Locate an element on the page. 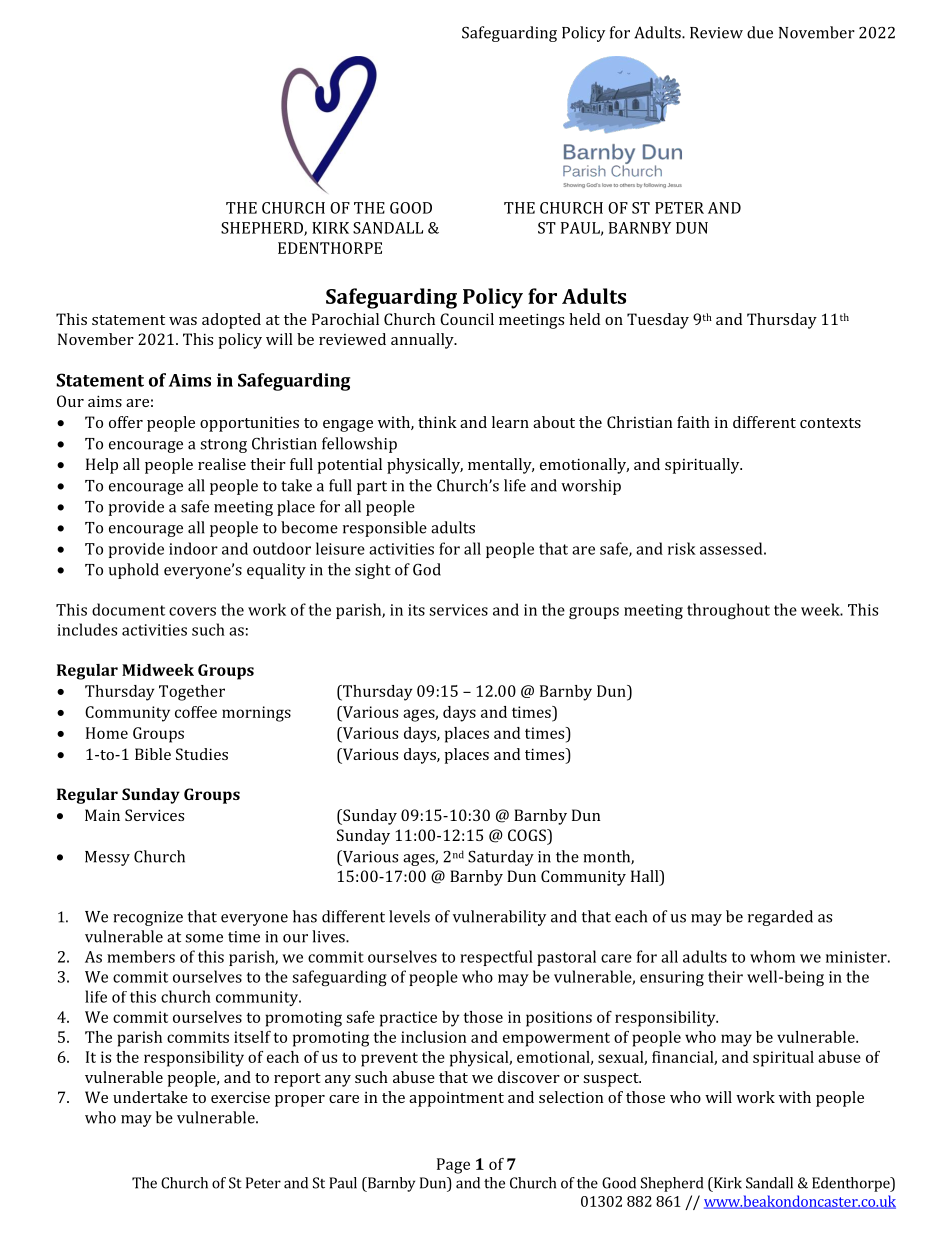  covers is located at coordinates (192, 611).
